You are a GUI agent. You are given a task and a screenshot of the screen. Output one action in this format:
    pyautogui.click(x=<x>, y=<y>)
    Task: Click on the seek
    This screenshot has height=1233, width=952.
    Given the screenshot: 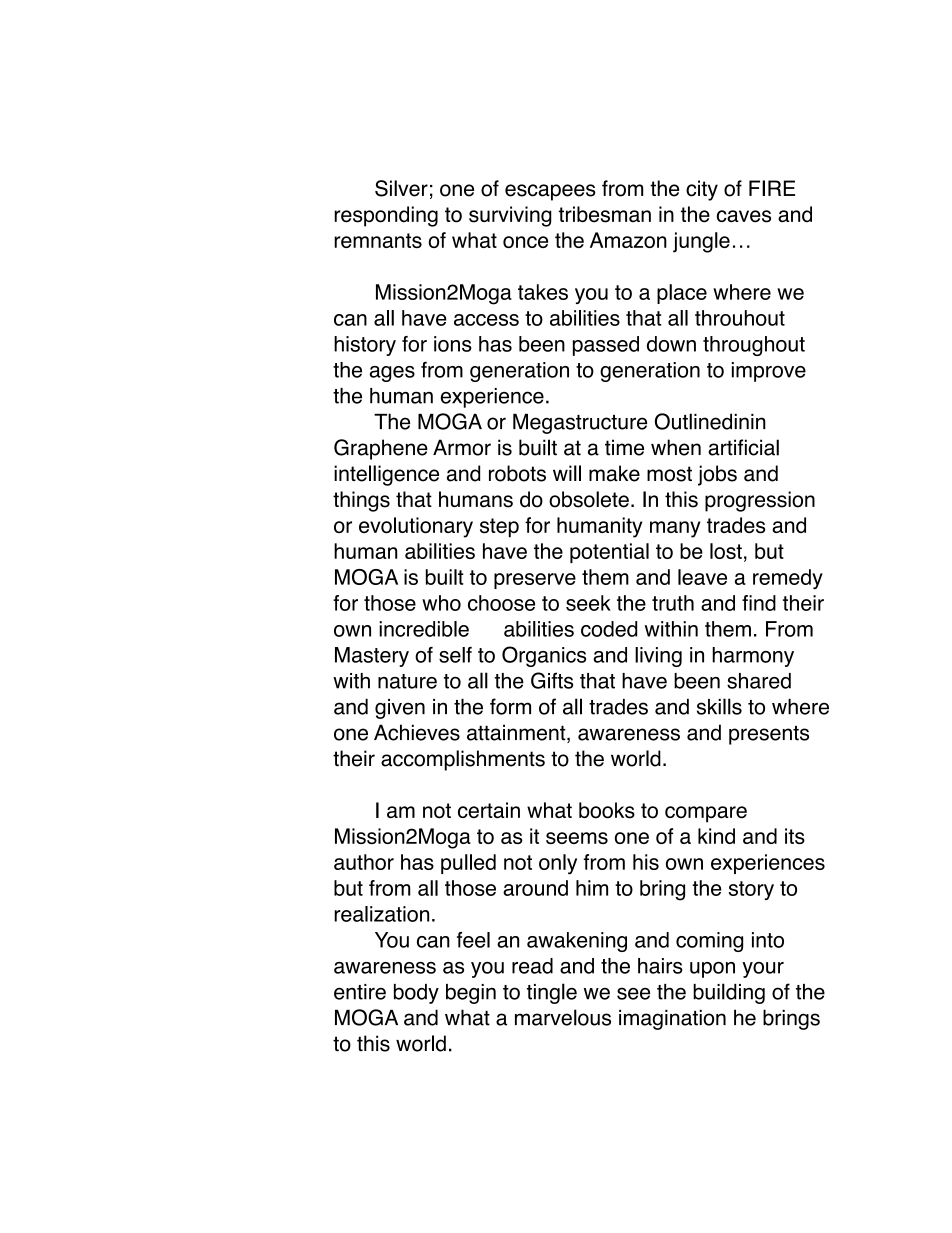 What is the action you would take?
    pyautogui.click(x=588, y=603)
